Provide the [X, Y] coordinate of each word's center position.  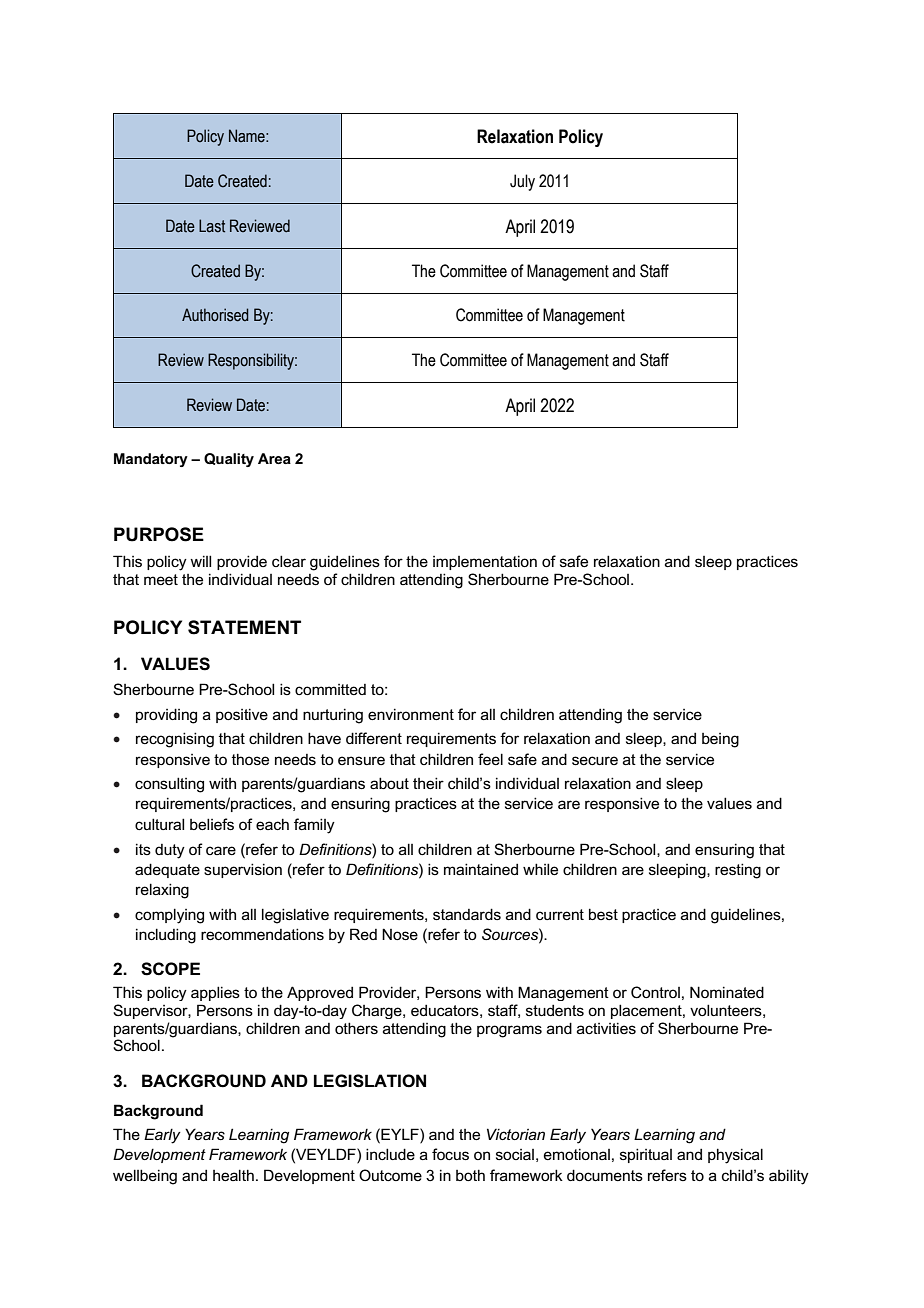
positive [242, 715]
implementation [485, 562]
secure [595, 760]
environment [411, 714]
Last [212, 226]
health [233, 1175]
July [522, 182]
